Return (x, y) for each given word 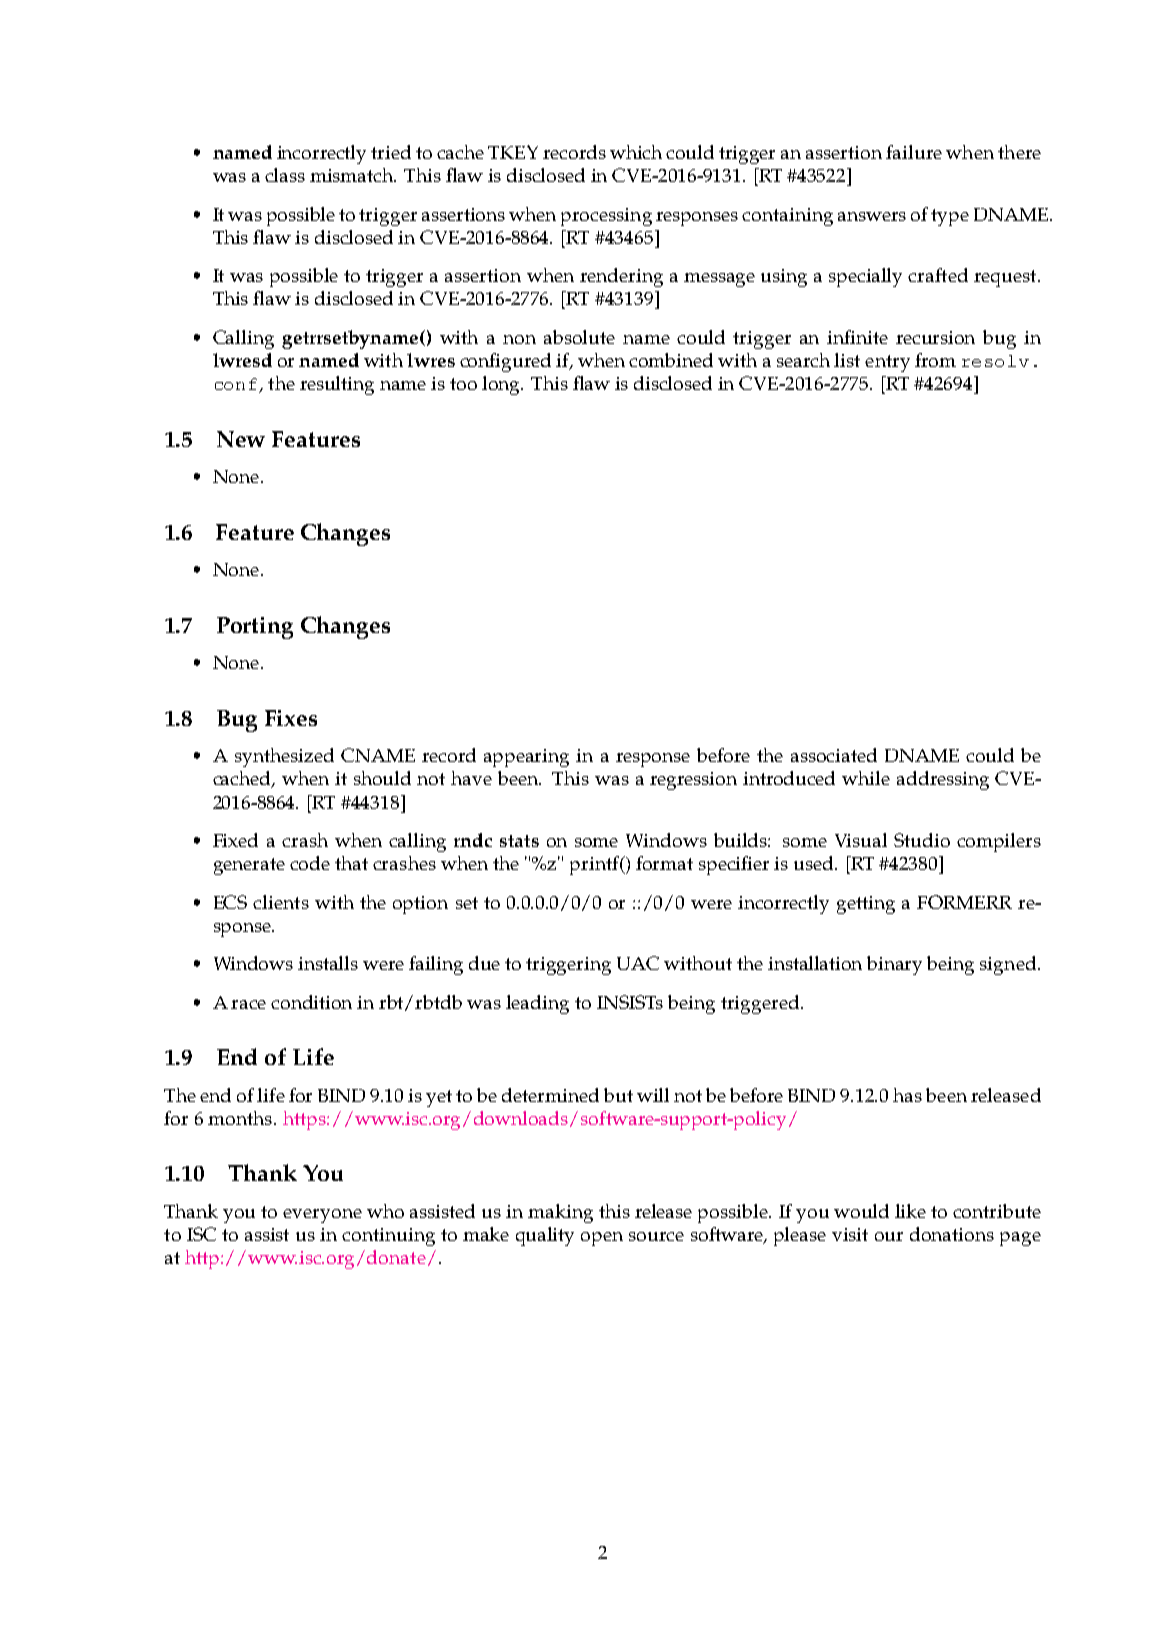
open (602, 1239)
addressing (943, 780)
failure (914, 152)
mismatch (353, 175)
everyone (322, 1216)
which (636, 152)
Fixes (291, 718)
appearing (526, 758)
